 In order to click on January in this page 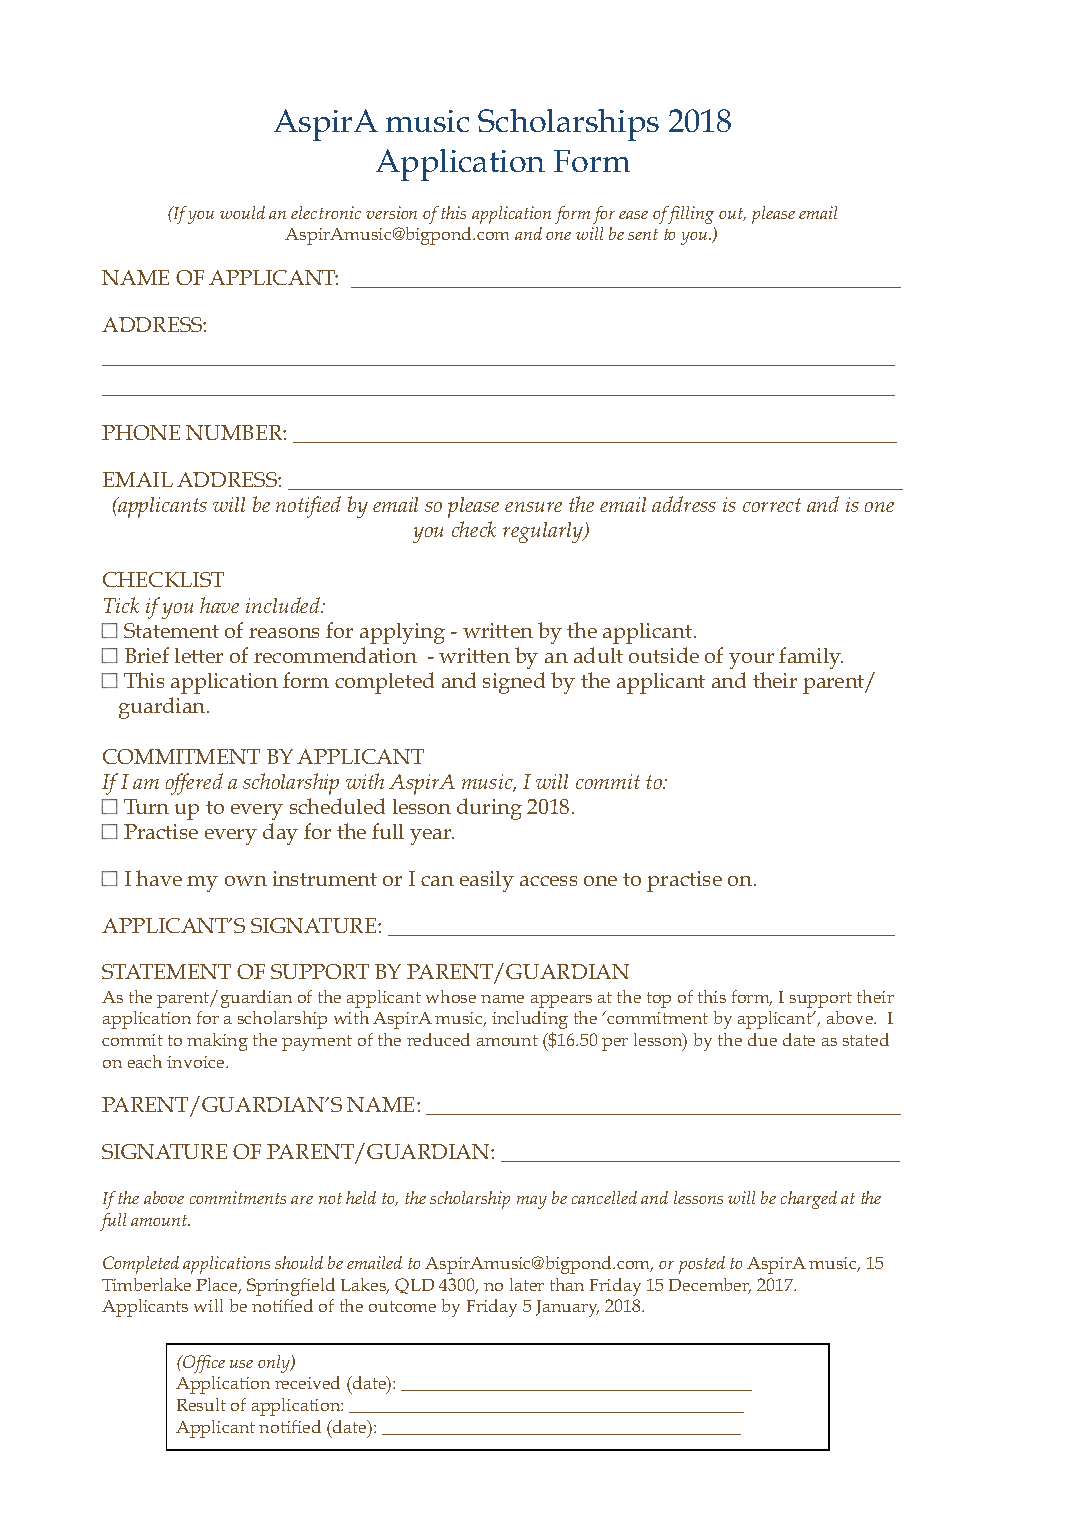, I will do `click(567, 1308)`.
